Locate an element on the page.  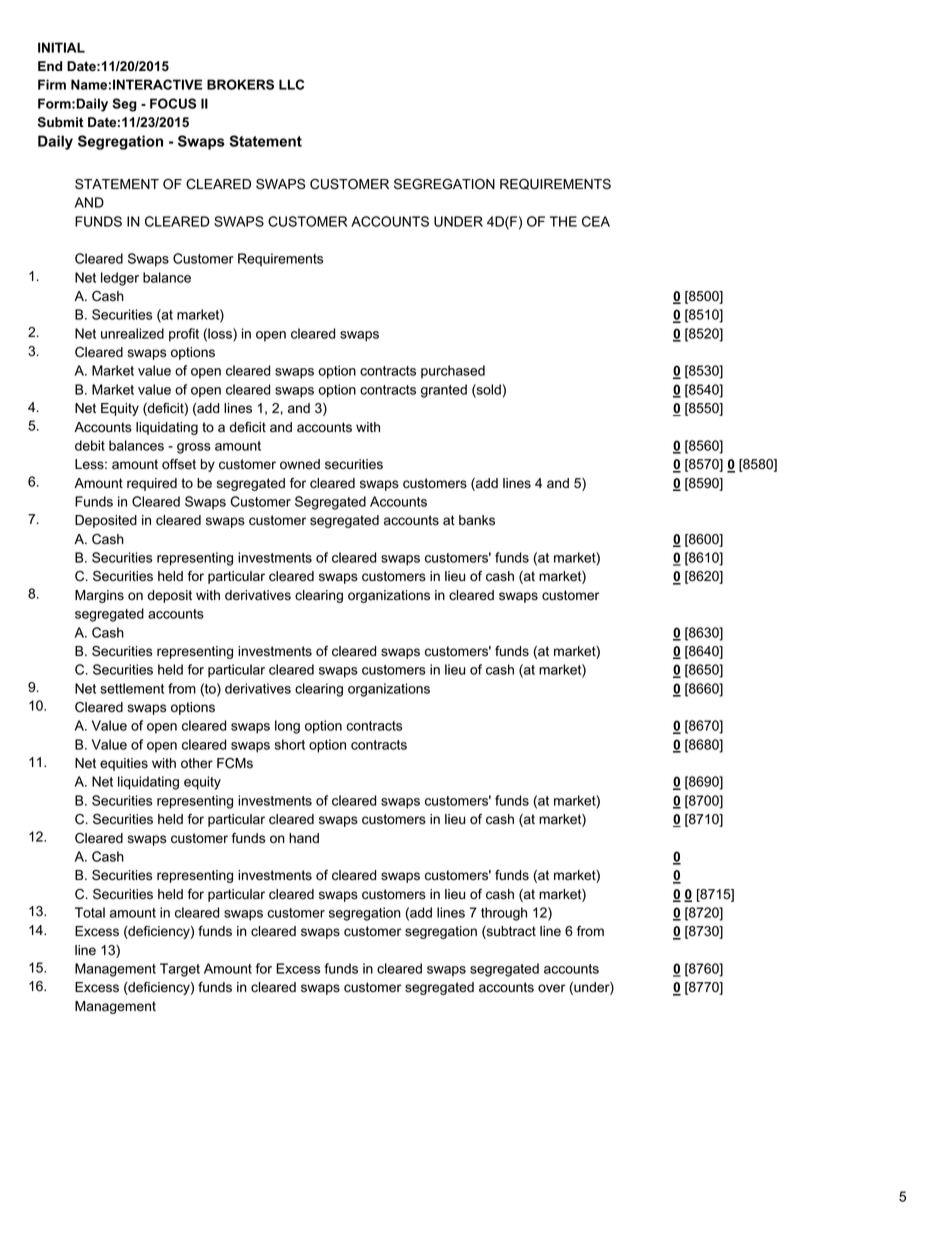
CEA is located at coordinates (596, 221).
